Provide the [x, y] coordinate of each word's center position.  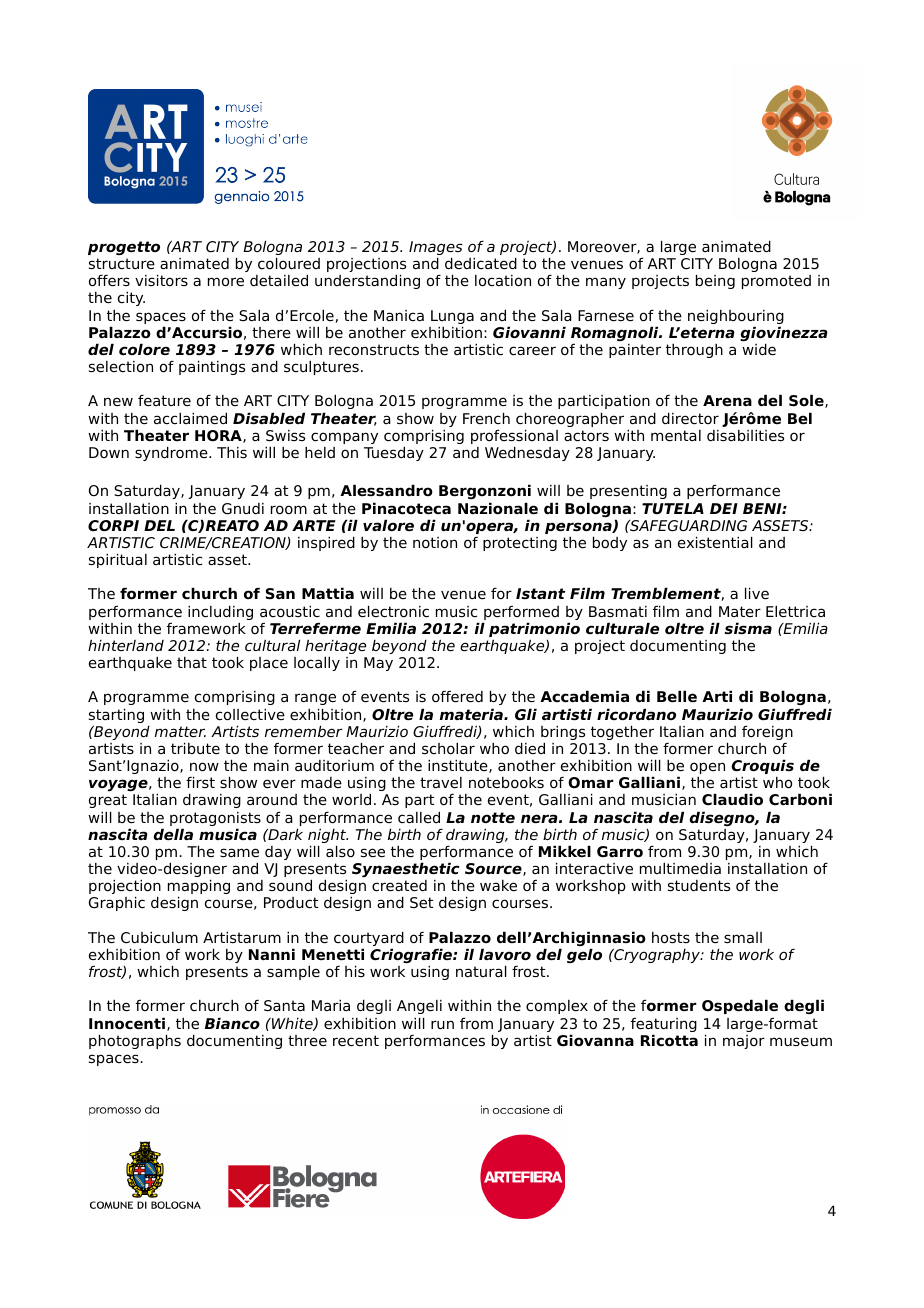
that [192, 662]
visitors [161, 280]
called [419, 817]
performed [520, 614]
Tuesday [394, 453]
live [757, 593]
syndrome [172, 453]
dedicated [481, 263]
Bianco [232, 1023]
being [715, 281]
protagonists [215, 820]
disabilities [745, 435]
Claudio [732, 799]
